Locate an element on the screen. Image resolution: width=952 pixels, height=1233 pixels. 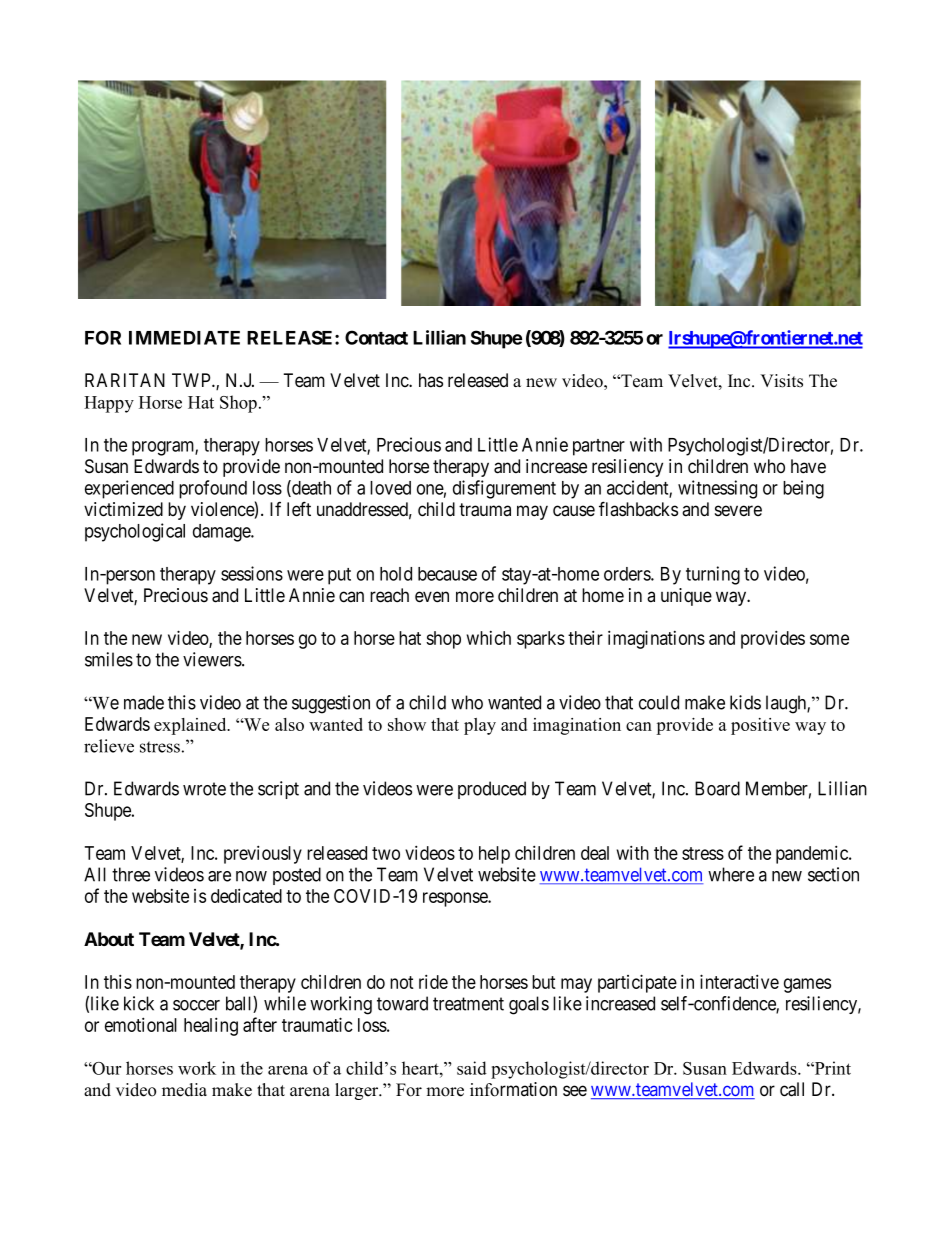
where is located at coordinates (731, 874).
